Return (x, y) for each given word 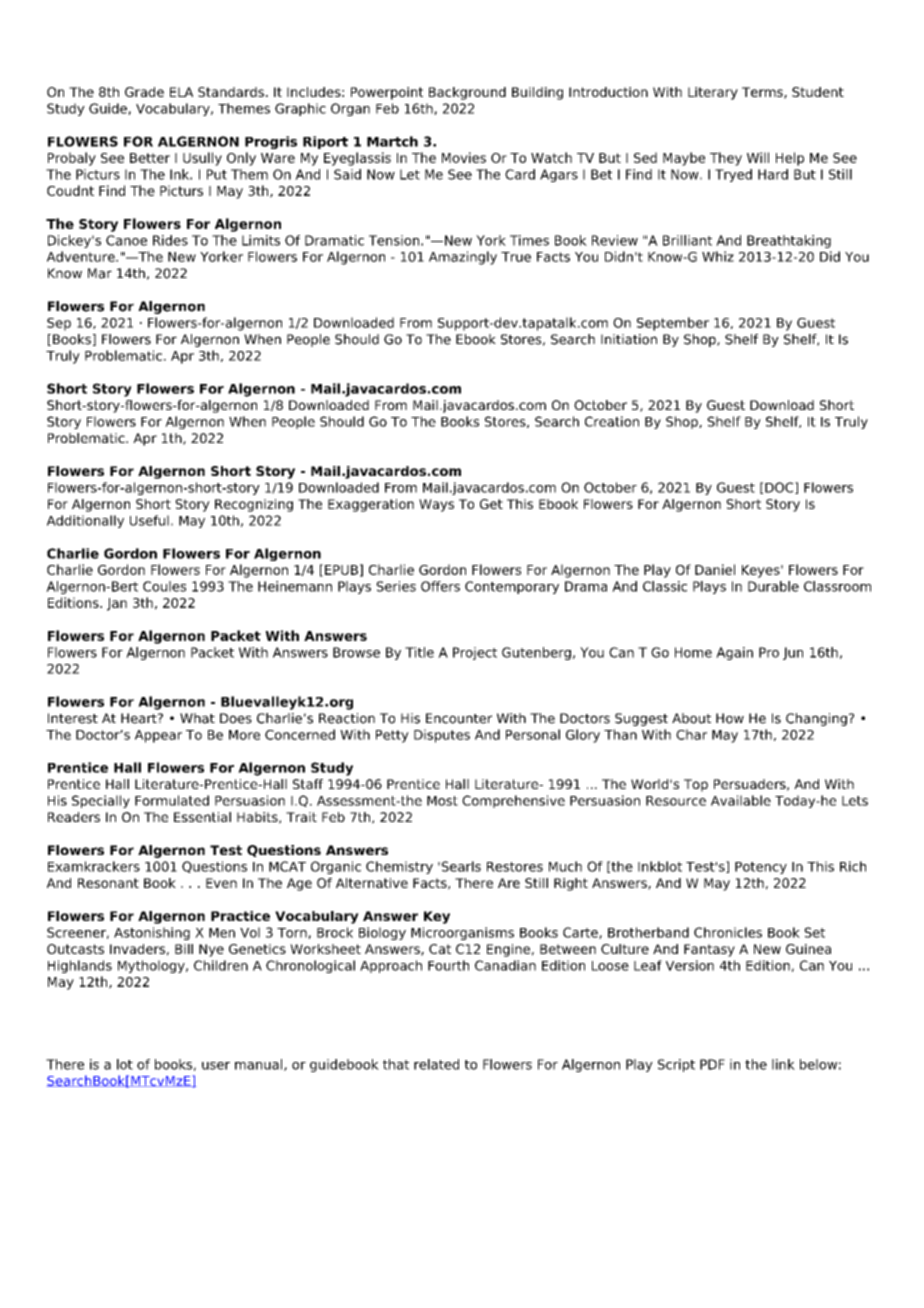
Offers (440, 586)
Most (442, 801)
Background (467, 93)
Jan (117, 604)
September (673, 324)
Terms (763, 93)
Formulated (172, 800)
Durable (773, 586)
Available (741, 800)
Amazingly (463, 258)
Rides (170, 240)
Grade (144, 92)
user (216, 1066)
